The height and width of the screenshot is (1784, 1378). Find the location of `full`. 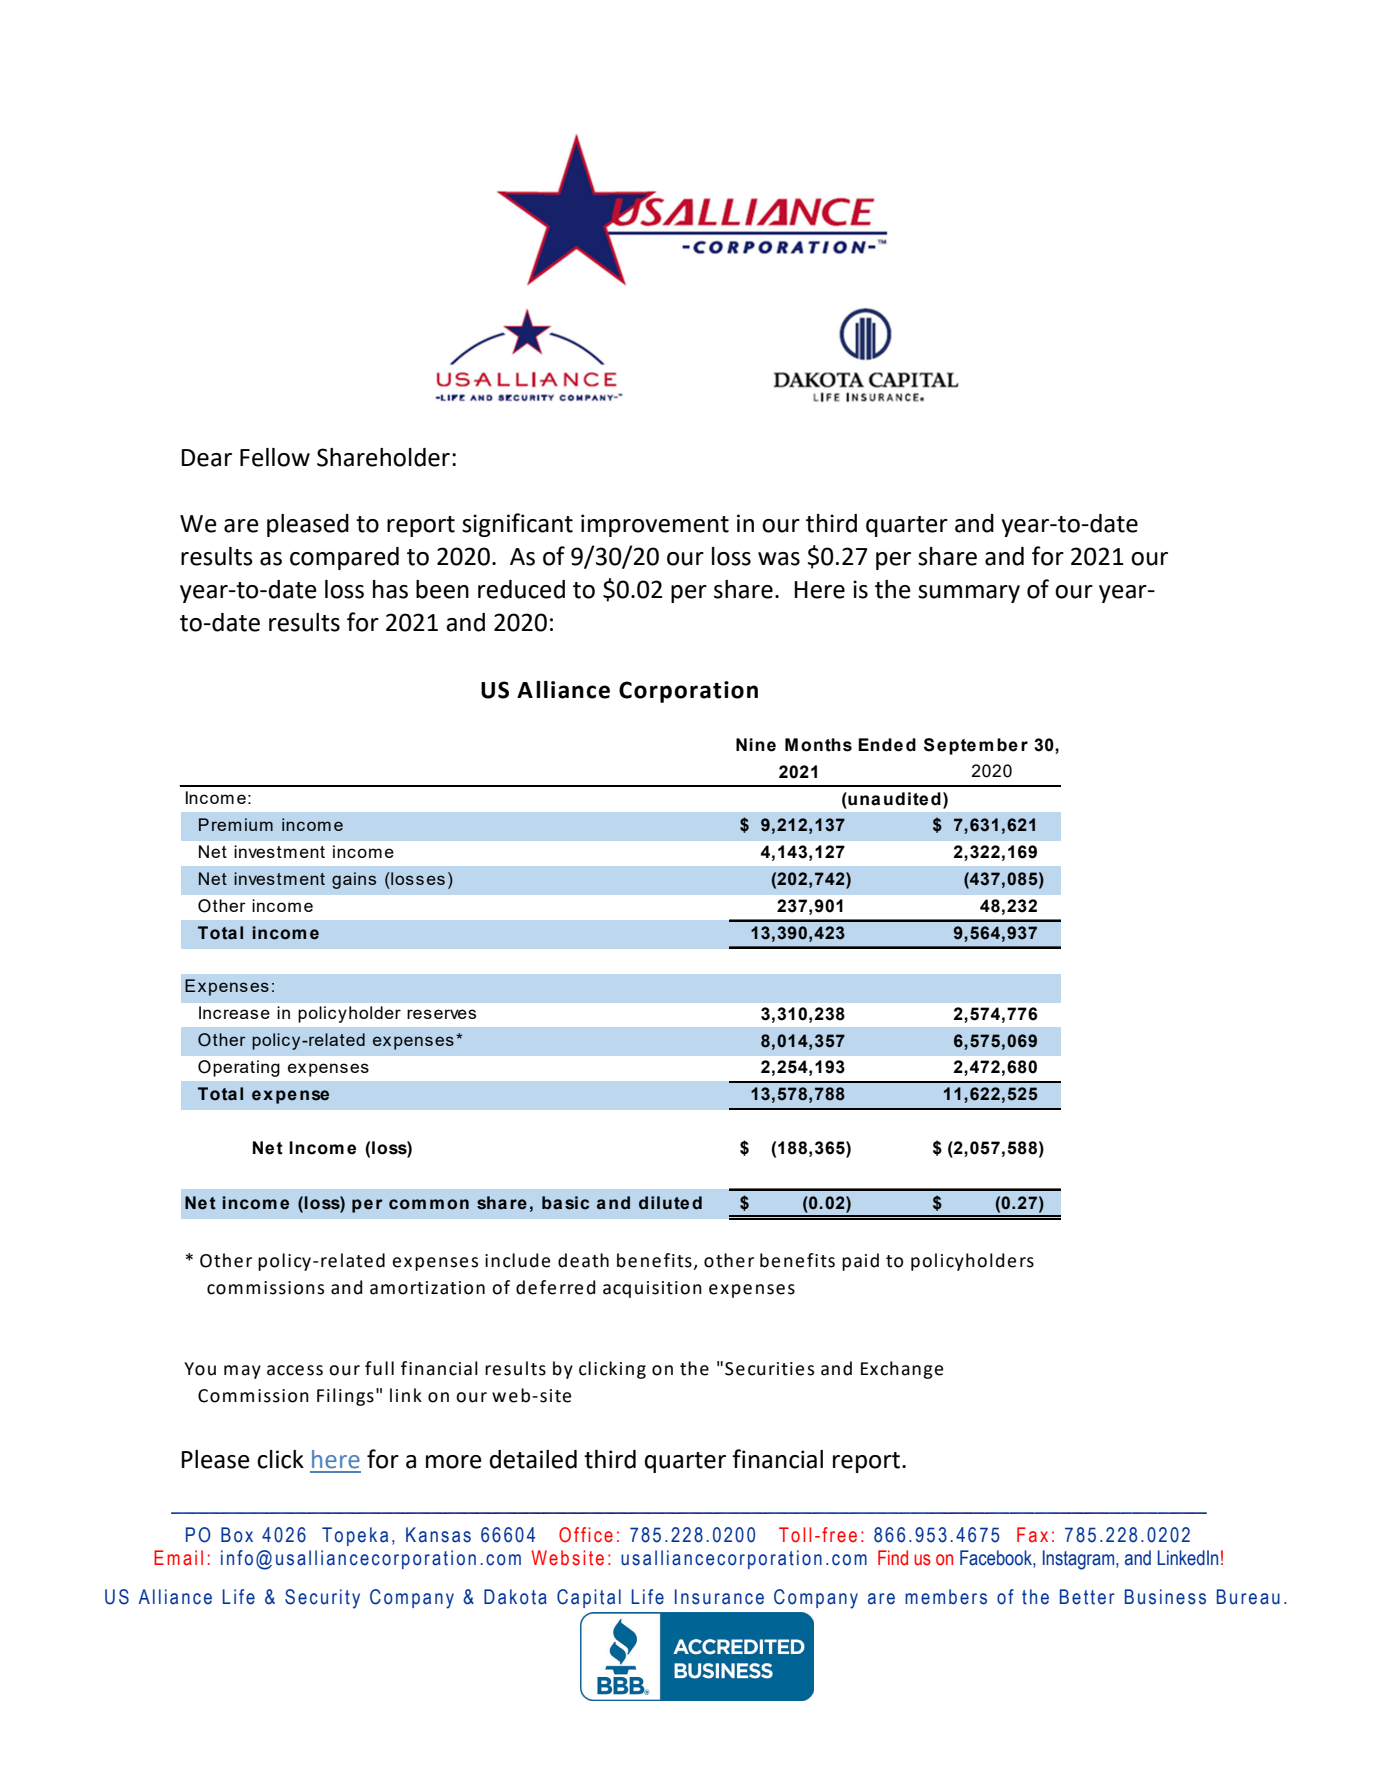

full is located at coordinates (379, 1368).
